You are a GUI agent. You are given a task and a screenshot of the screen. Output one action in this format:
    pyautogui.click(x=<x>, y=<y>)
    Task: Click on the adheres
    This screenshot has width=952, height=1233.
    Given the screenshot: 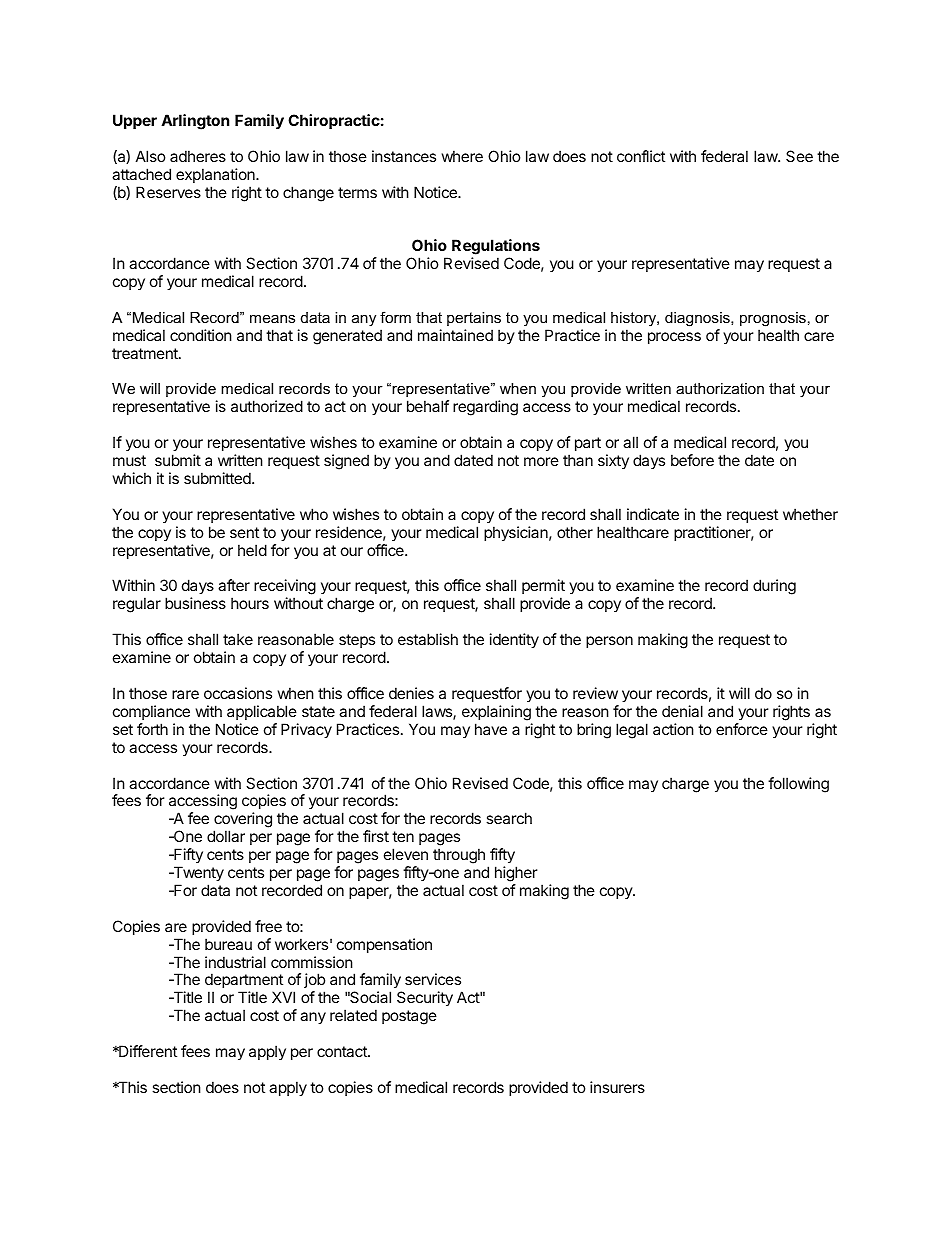 What is the action you would take?
    pyautogui.click(x=198, y=156)
